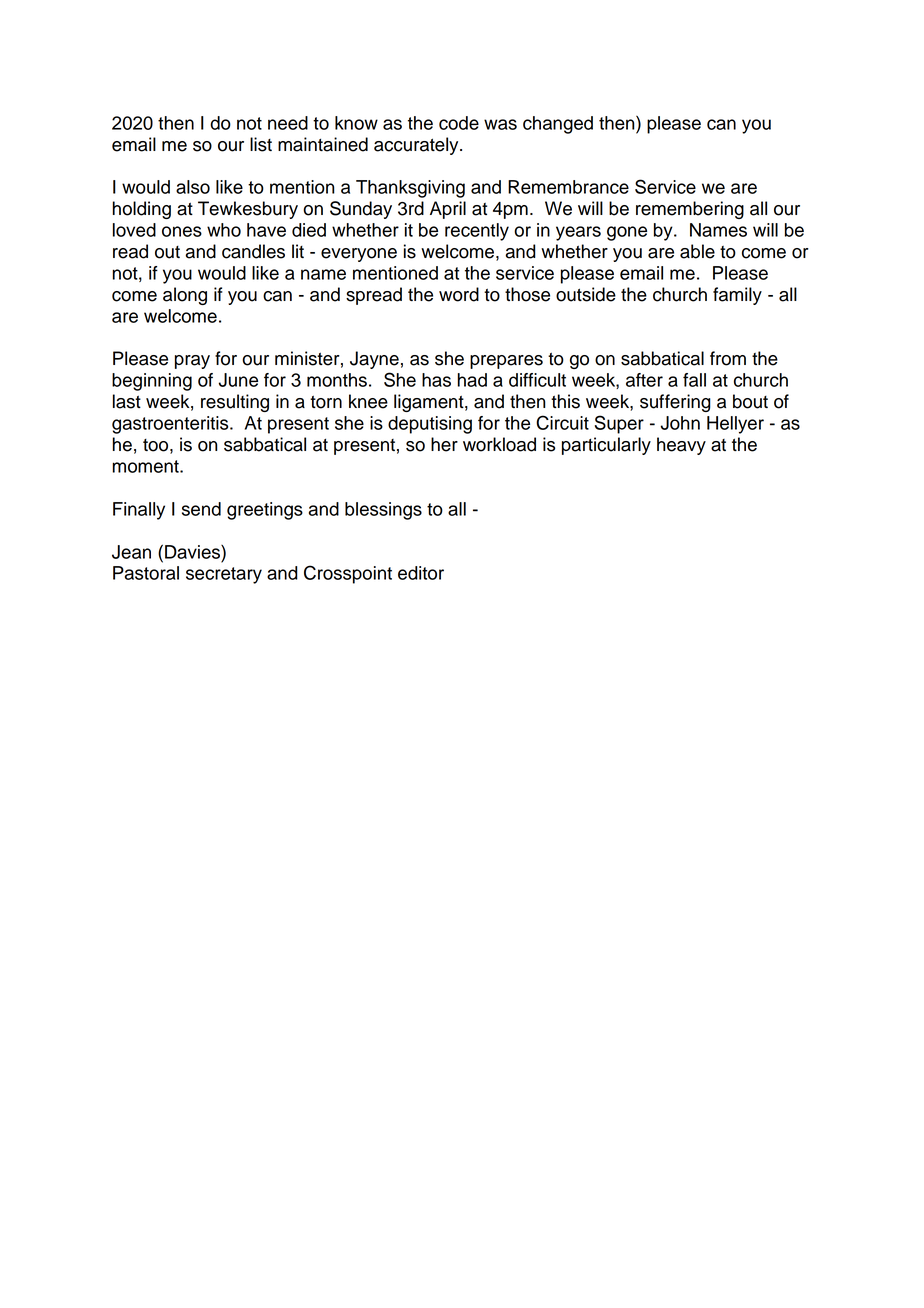  What do you see at coordinates (417, 146) in the screenshot?
I see `accurately` at bounding box center [417, 146].
